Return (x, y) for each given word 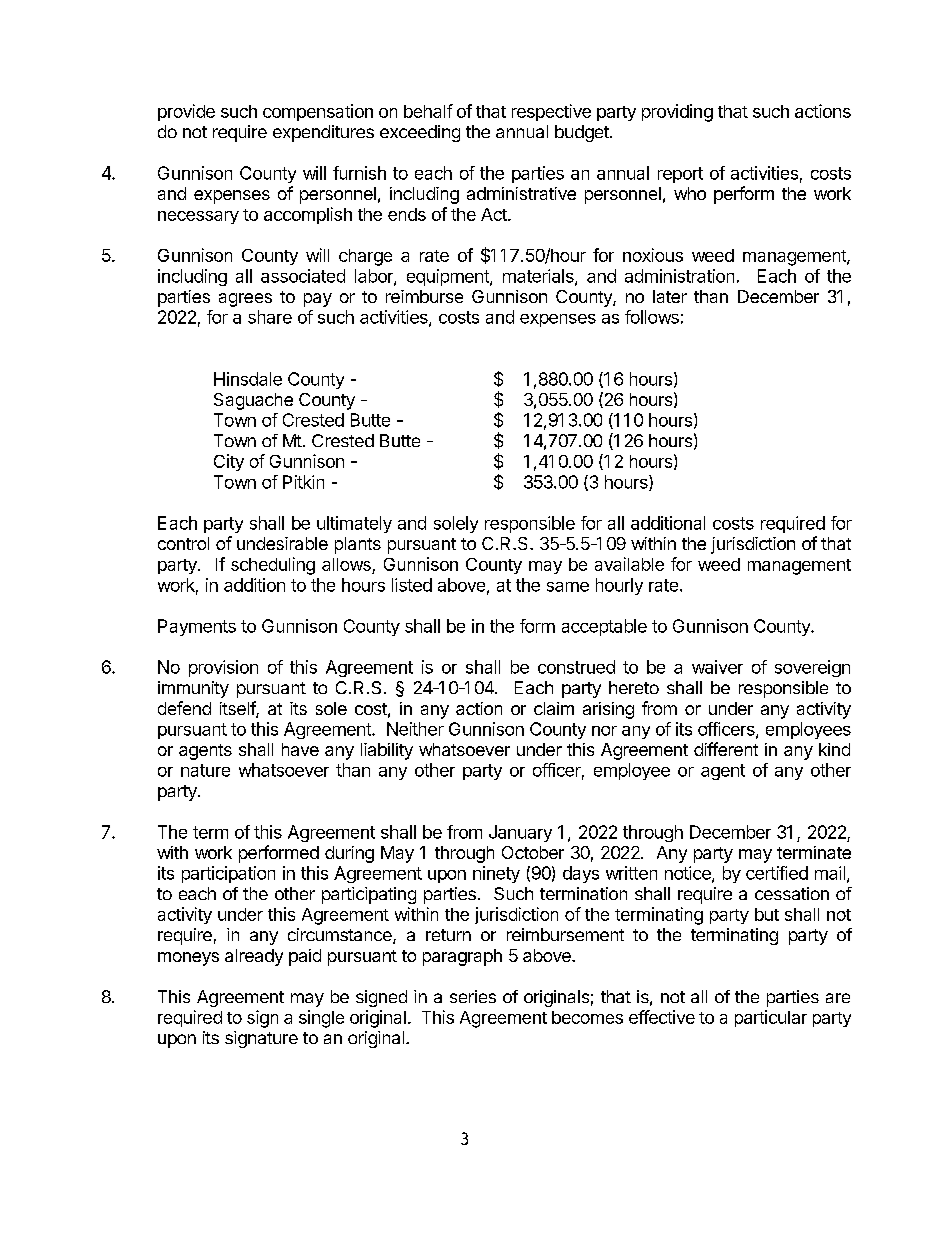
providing (677, 113)
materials (539, 277)
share (270, 317)
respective (551, 112)
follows (652, 317)
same (568, 587)
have (300, 749)
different (726, 749)
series (473, 996)
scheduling (273, 566)
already (254, 957)
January (520, 833)
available (629, 564)
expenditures (323, 133)
